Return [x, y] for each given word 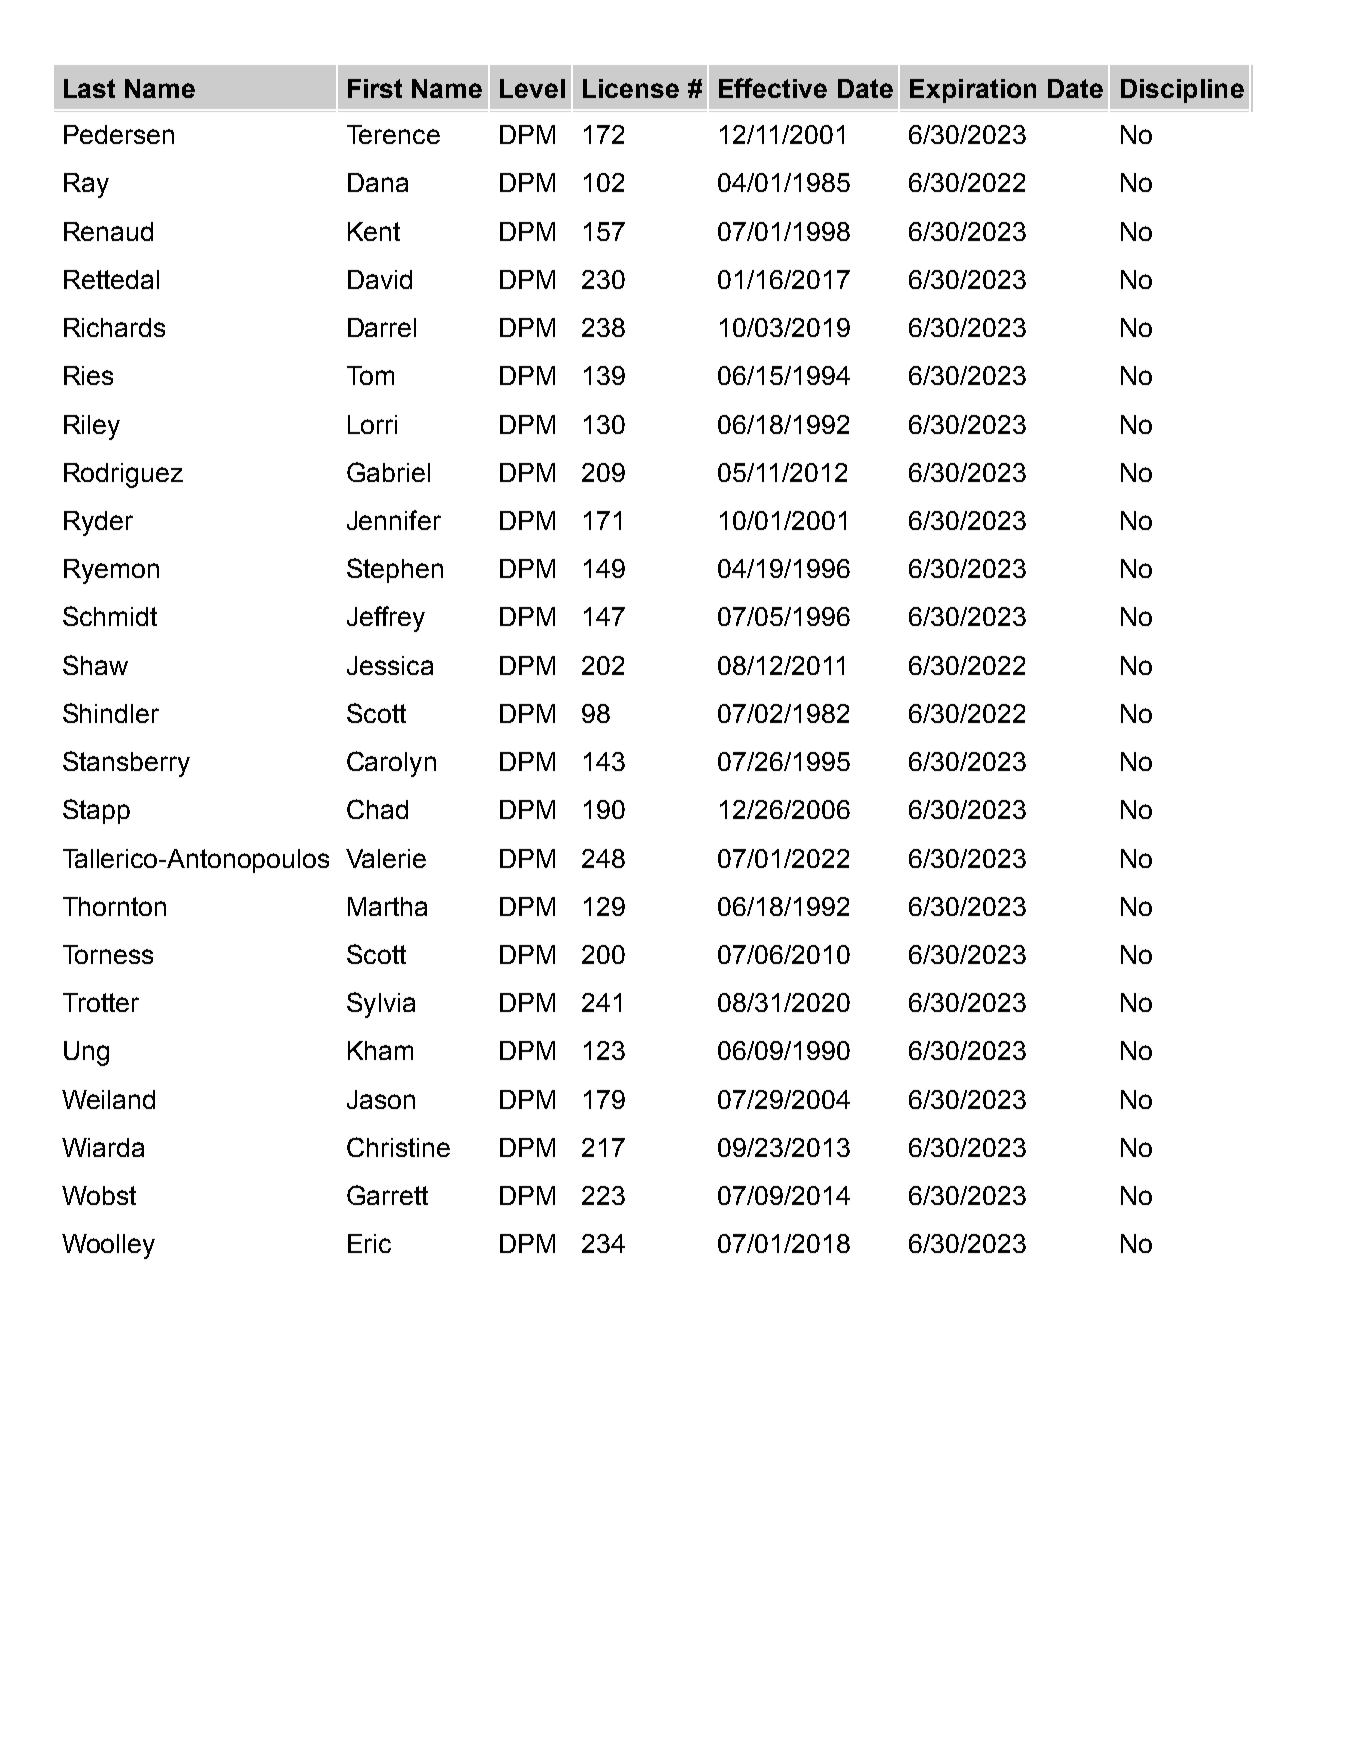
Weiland [108, 1099]
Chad [377, 809]
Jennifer [394, 520]
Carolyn [391, 764]
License [631, 88]
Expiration [973, 91]
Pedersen [119, 134]
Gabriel [388, 472]
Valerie [386, 858]
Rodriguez [123, 475]
